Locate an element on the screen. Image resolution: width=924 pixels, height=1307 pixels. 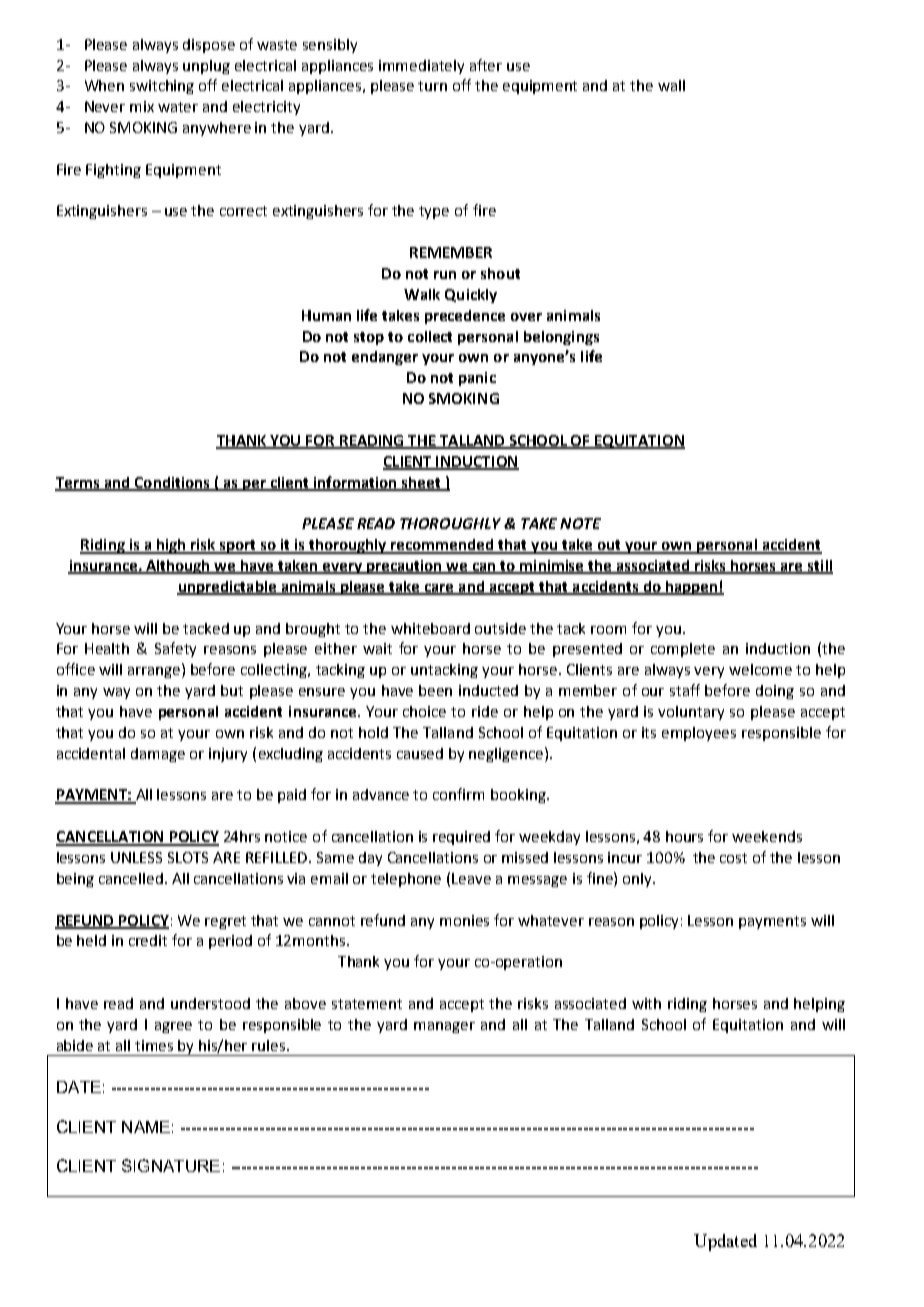
wall is located at coordinates (671, 85).
